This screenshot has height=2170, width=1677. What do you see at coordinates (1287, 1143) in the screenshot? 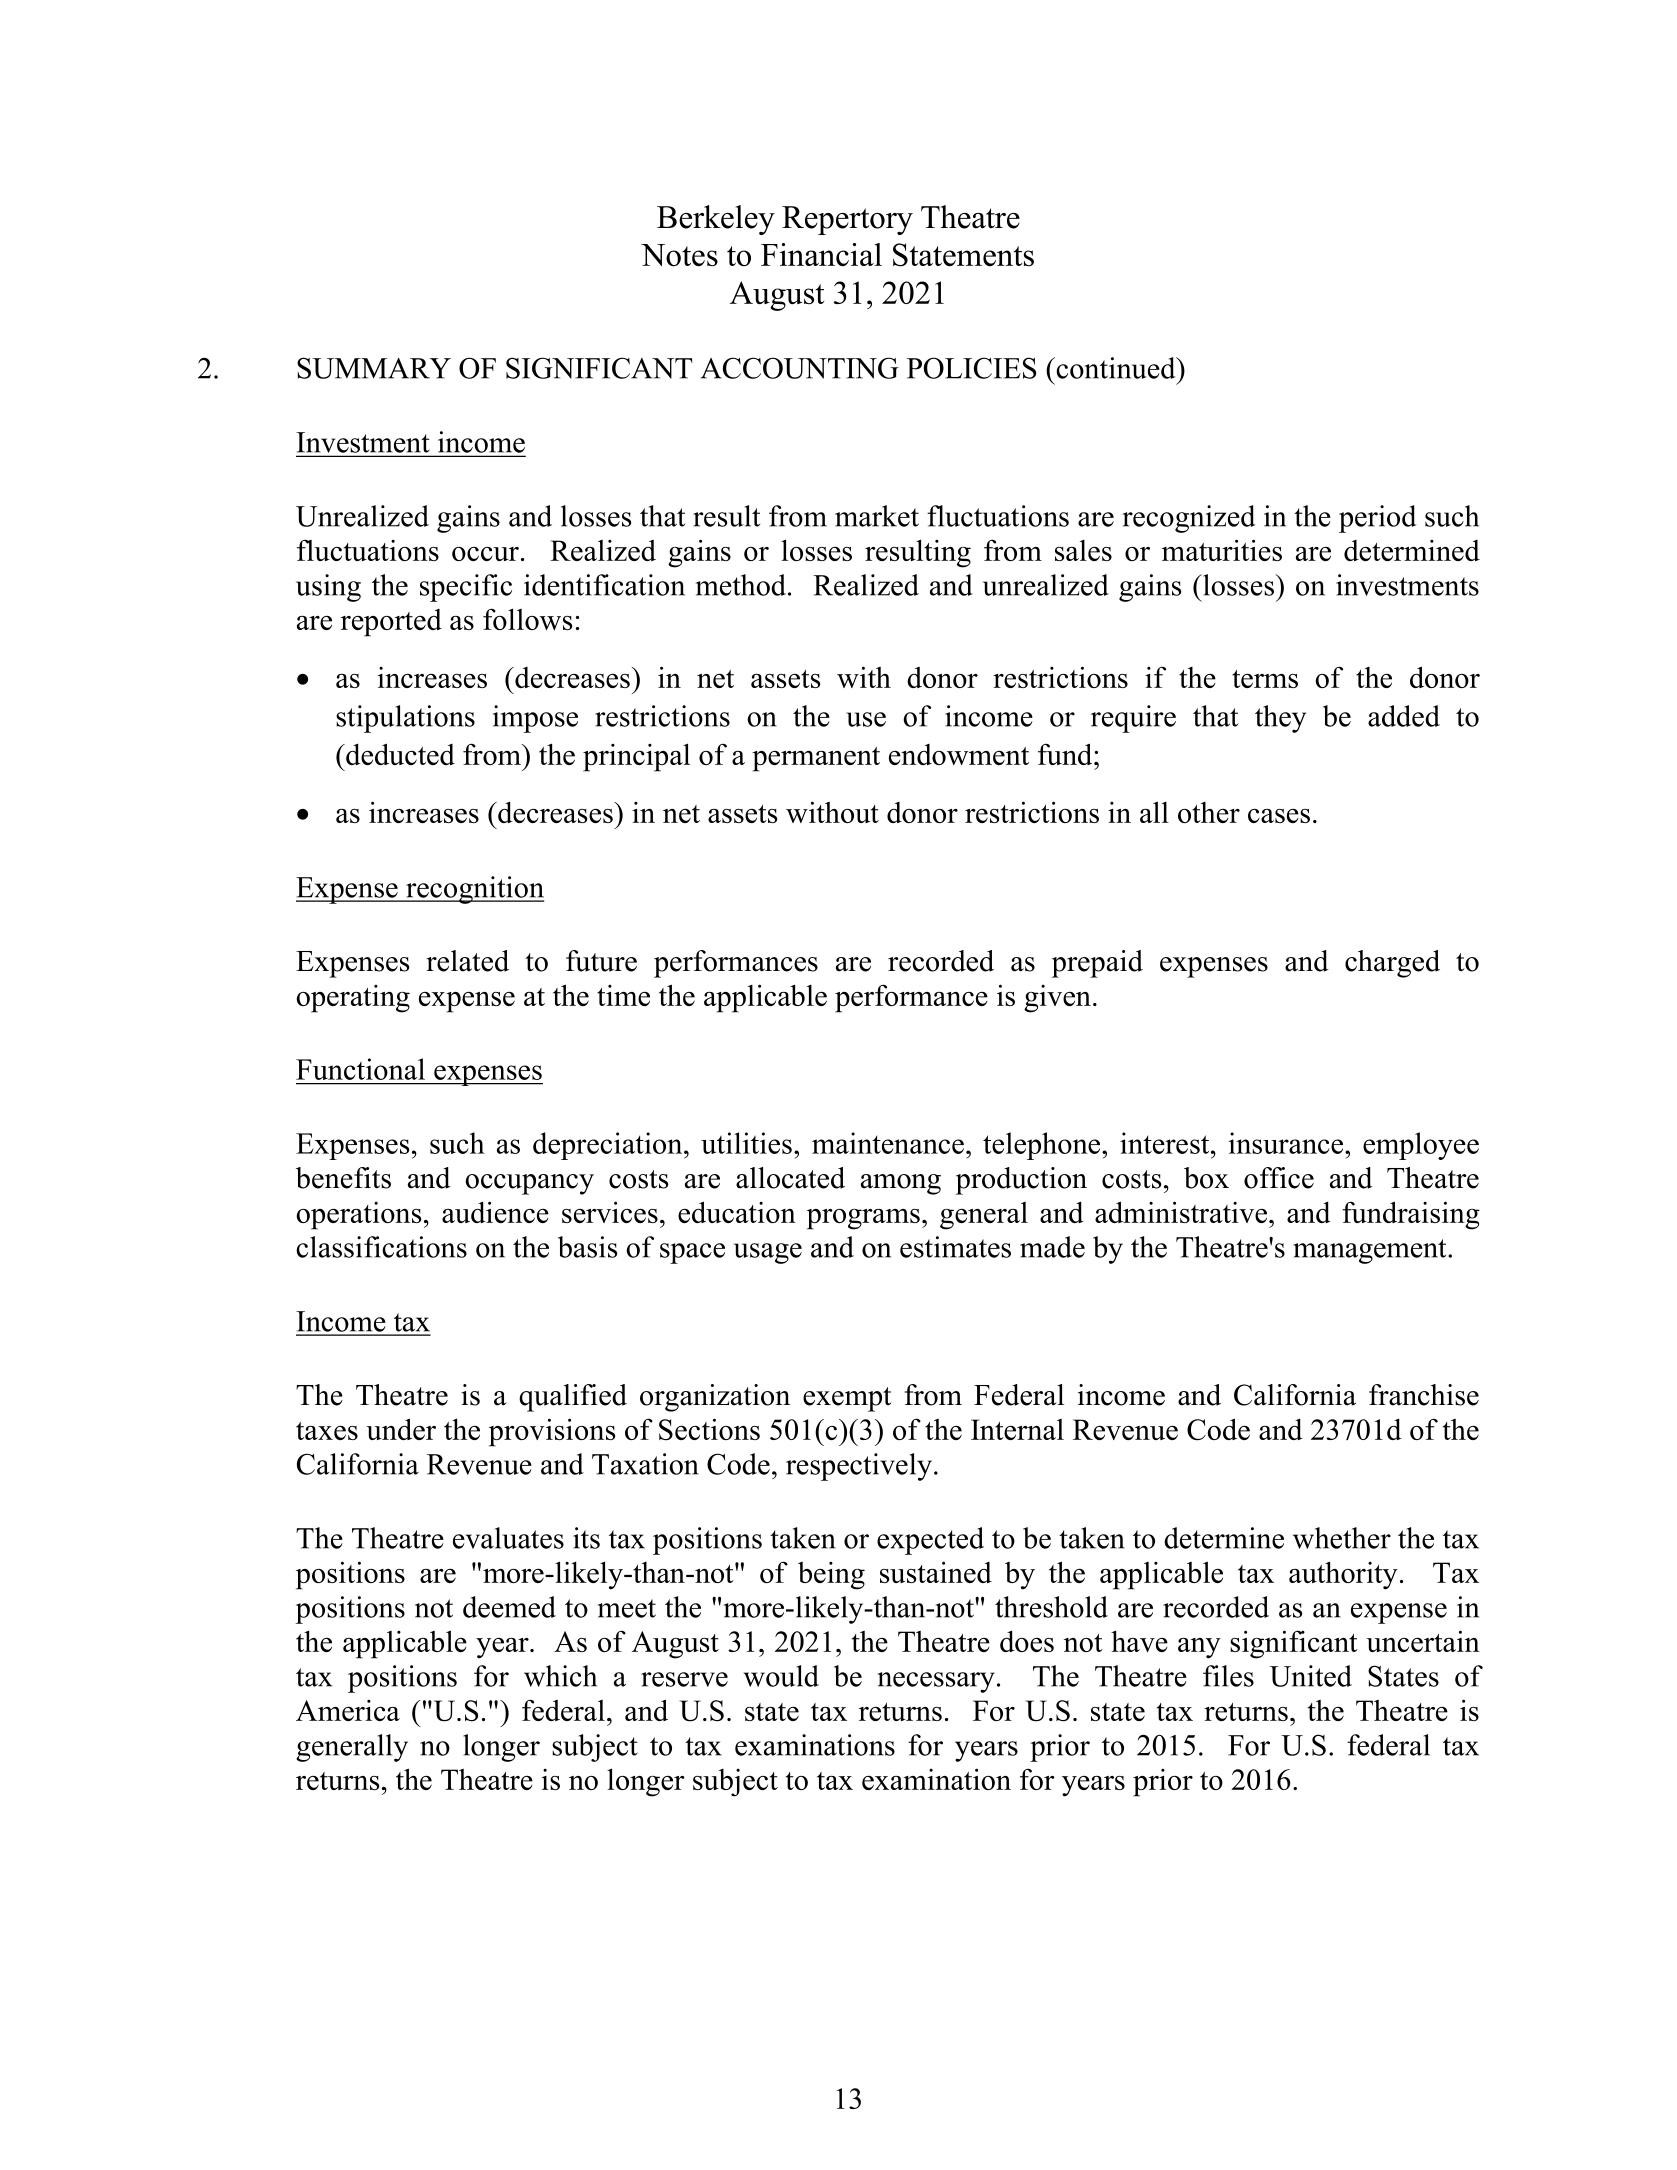
I see `insurance` at bounding box center [1287, 1143].
